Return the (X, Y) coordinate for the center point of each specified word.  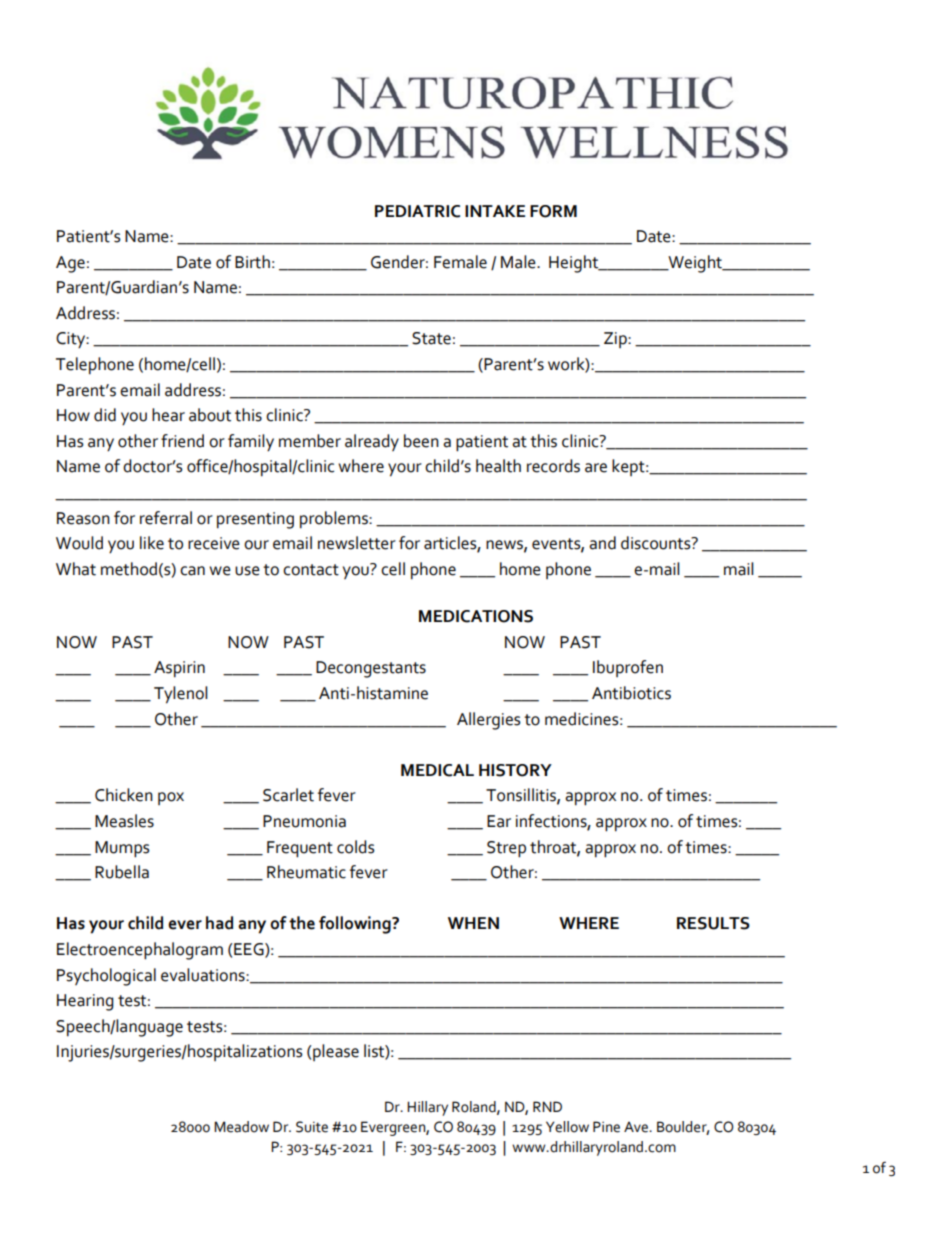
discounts (657, 543)
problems (335, 520)
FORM (553, 211)
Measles (124, 821)
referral (166, 518)
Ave (637, 1127)
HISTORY (515, 770)
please (336, 1052)
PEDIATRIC (417, 211)
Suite (312, 1127)
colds (356, 847)
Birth (252, 262)
